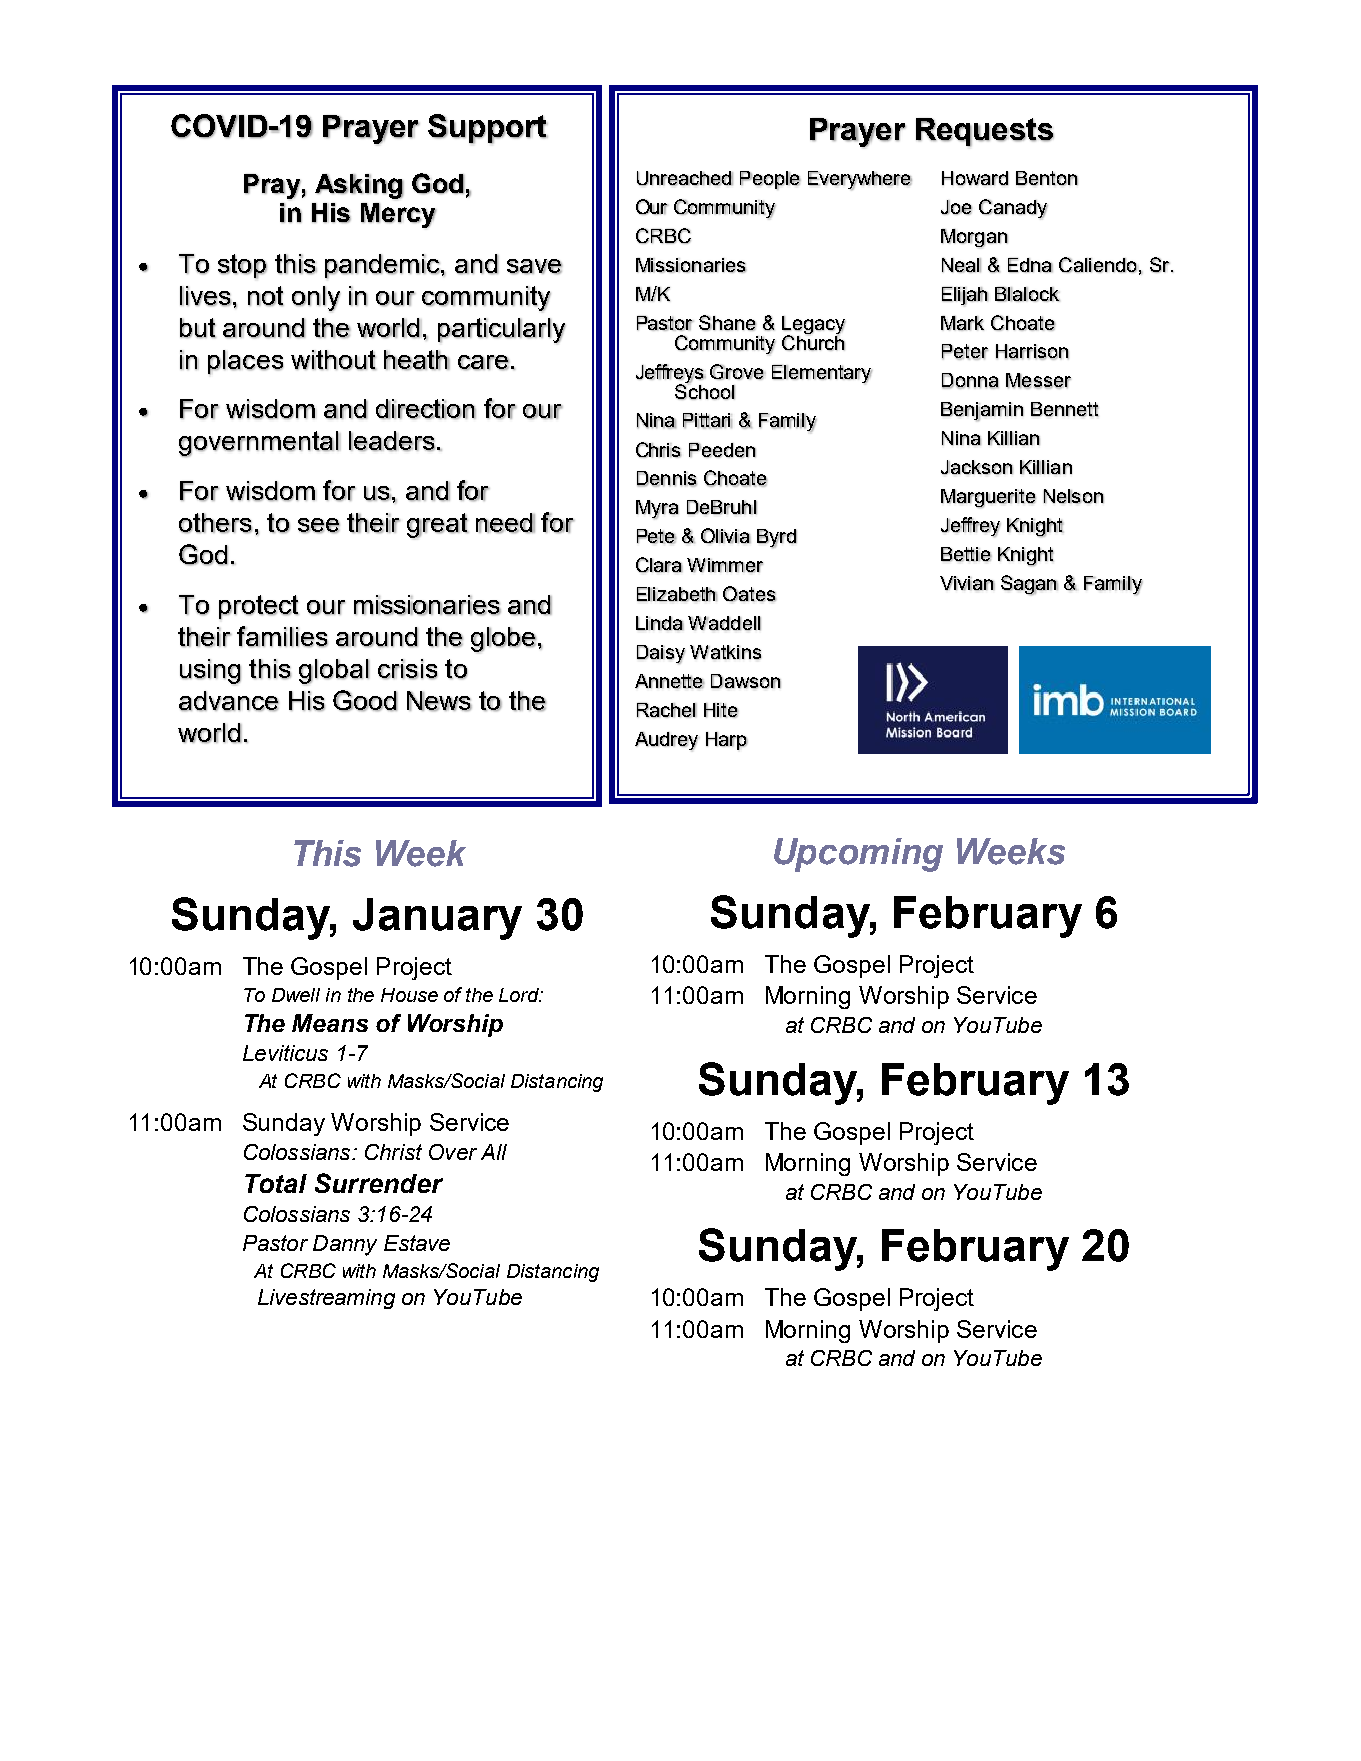 The image size is (1361, 1761). Describe the element at coordinates (975, 178) in the image. I see `Howard` at that location.
